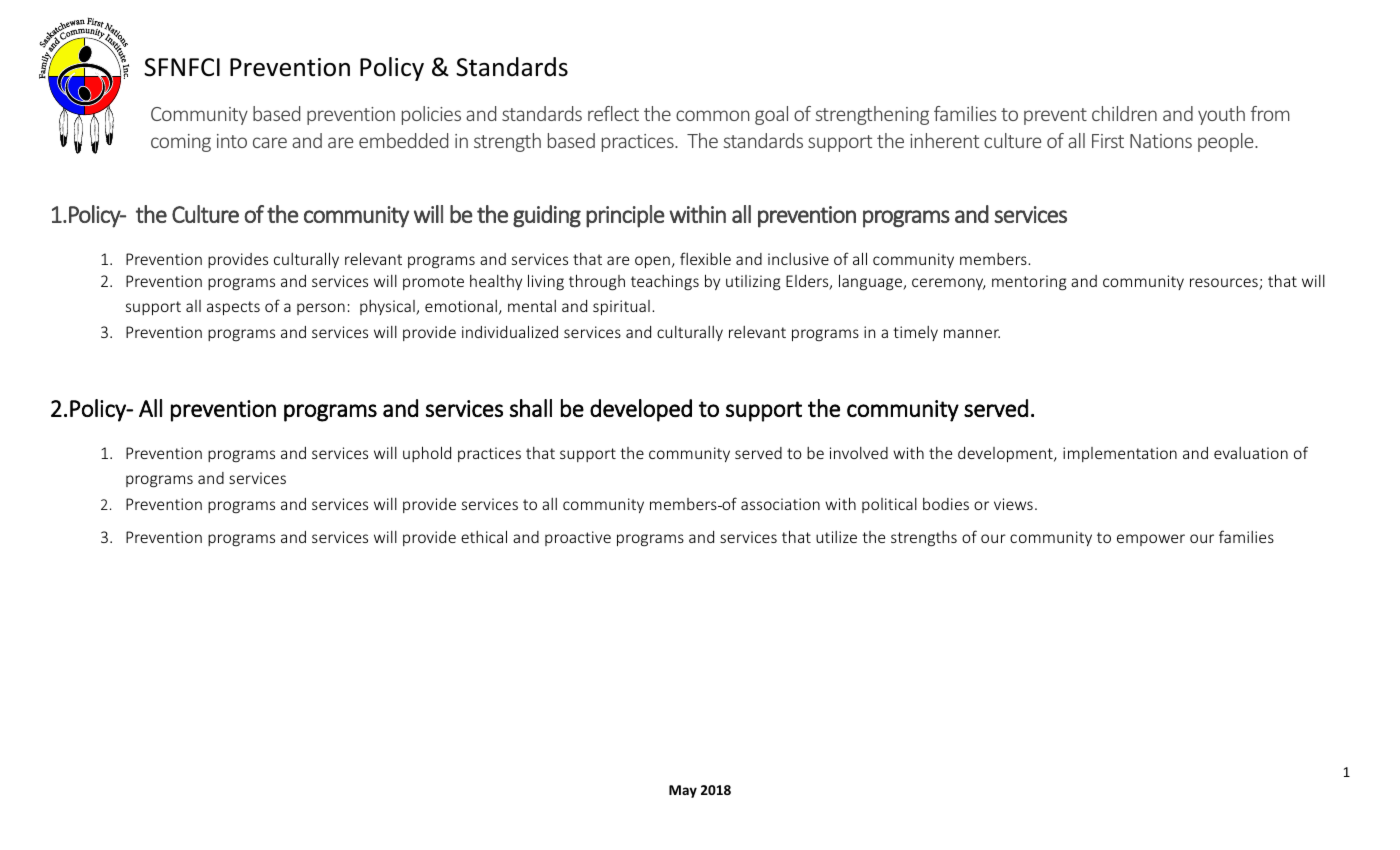  I want to click on utilize, so click(836, 537).
